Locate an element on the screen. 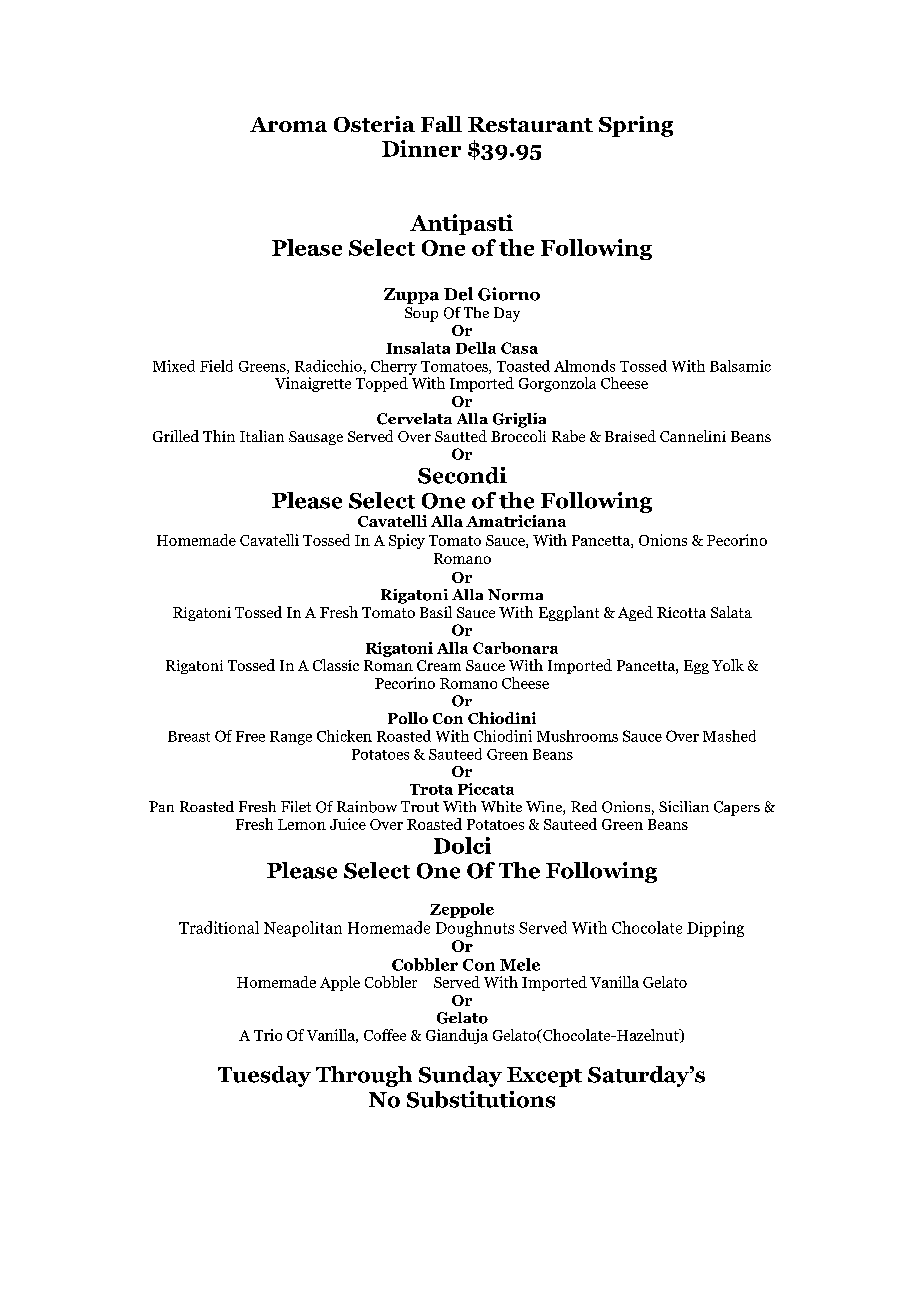 The height and width of the screenshot is (1308, 924). Dinner is located at coordinates (421, 148).
